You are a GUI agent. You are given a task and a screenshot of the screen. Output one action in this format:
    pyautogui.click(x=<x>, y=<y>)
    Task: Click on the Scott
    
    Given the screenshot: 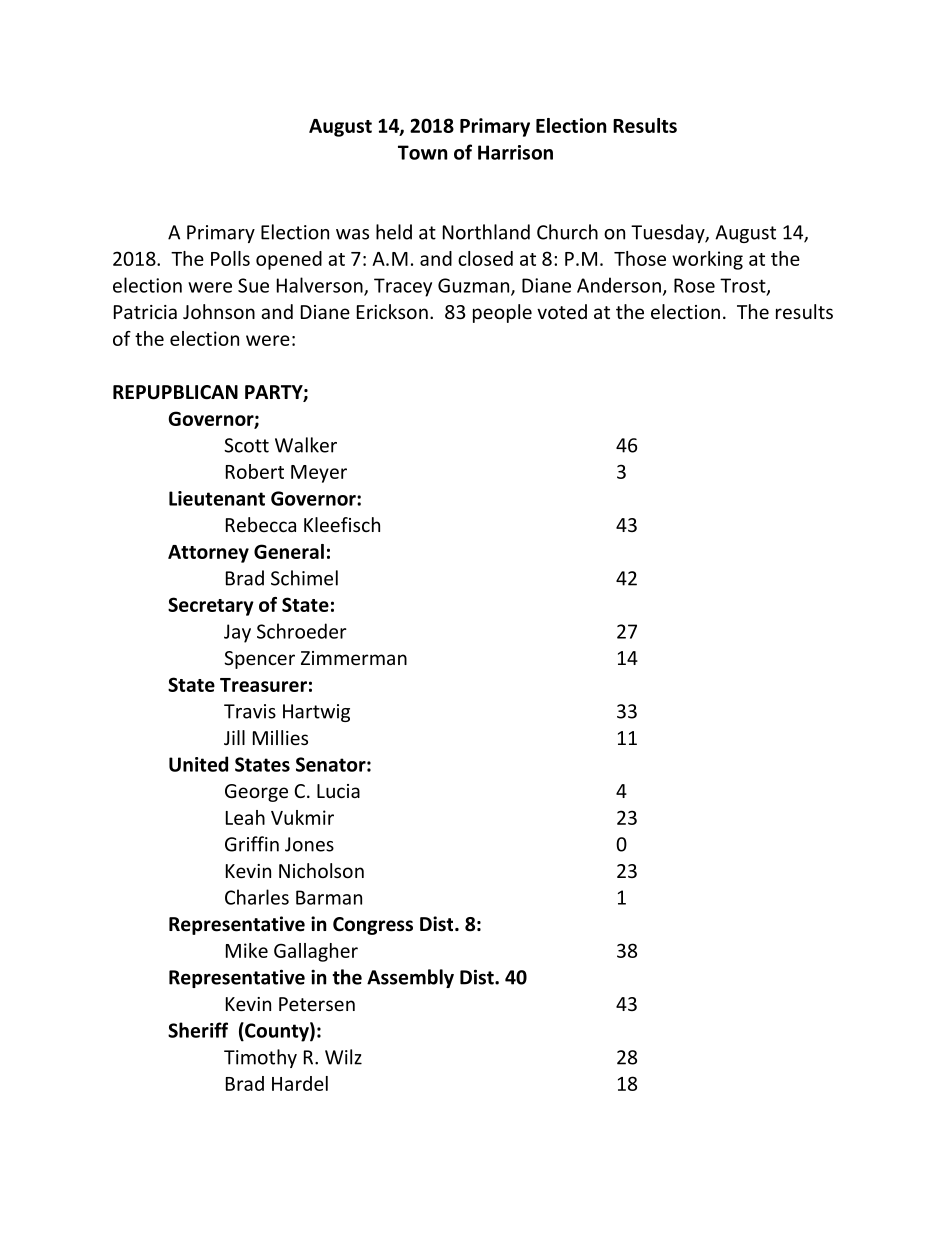 What is the action you would take?
    pyautogui.click(x=246, y=445)
